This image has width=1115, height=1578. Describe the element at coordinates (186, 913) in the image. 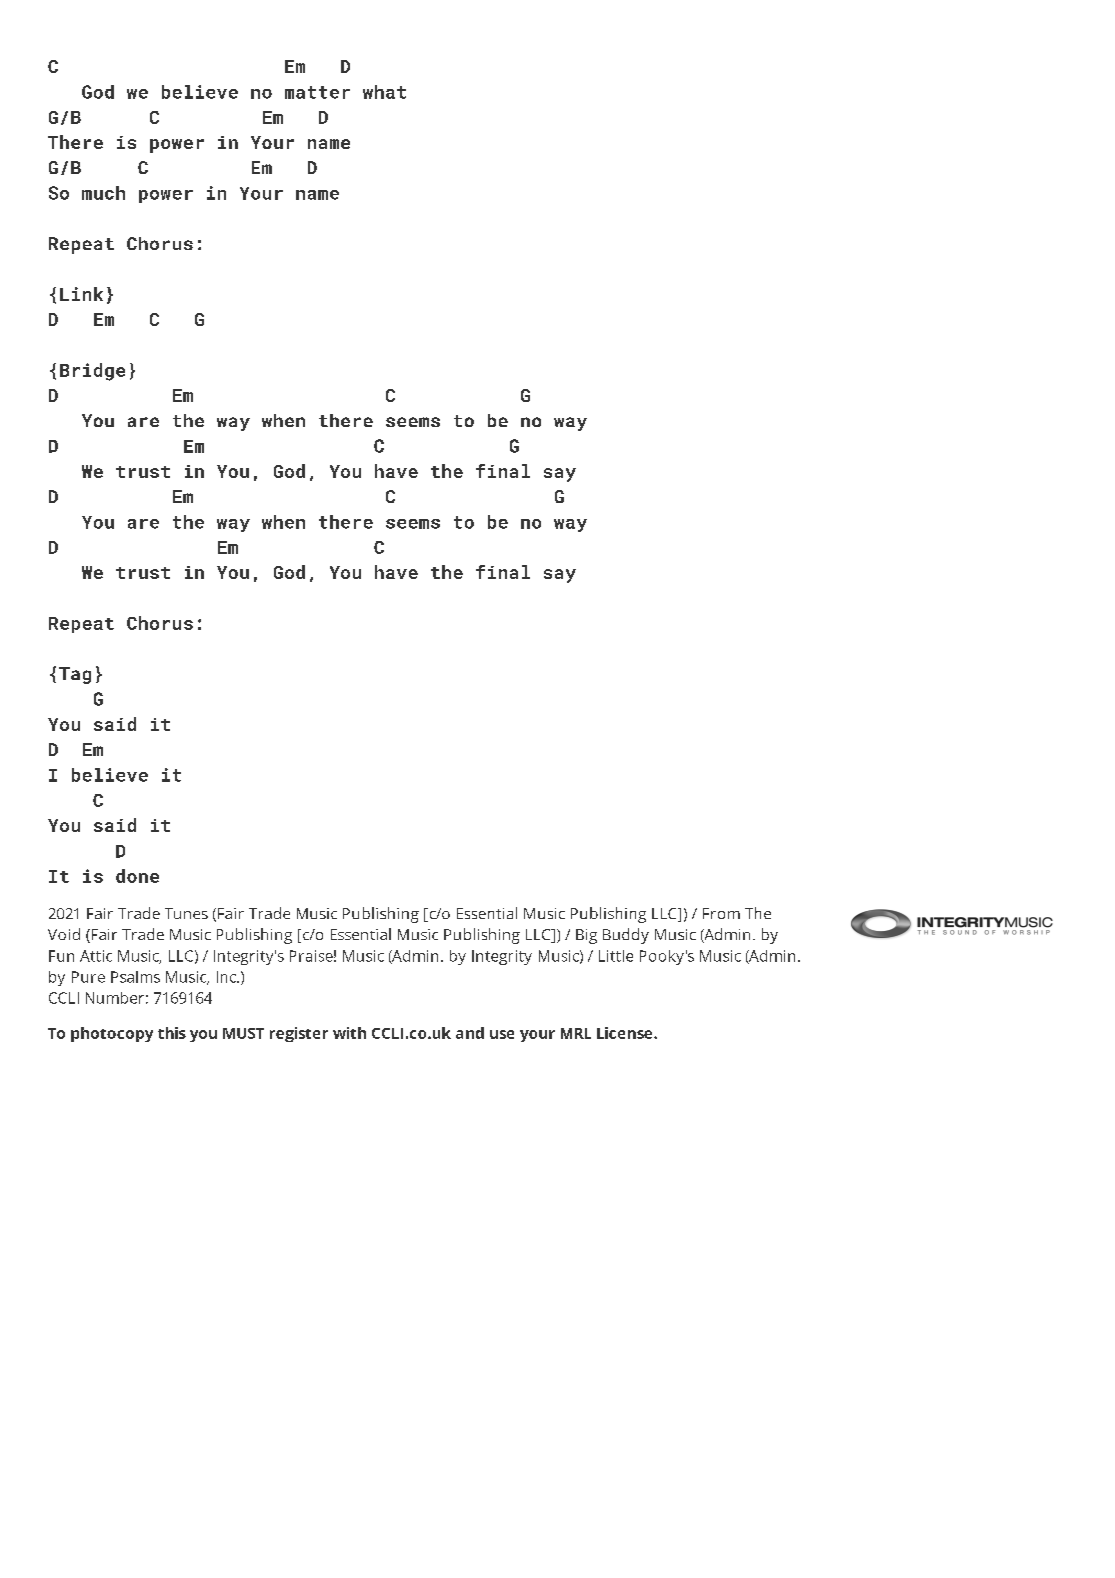

I see `Tunes` at that location.
